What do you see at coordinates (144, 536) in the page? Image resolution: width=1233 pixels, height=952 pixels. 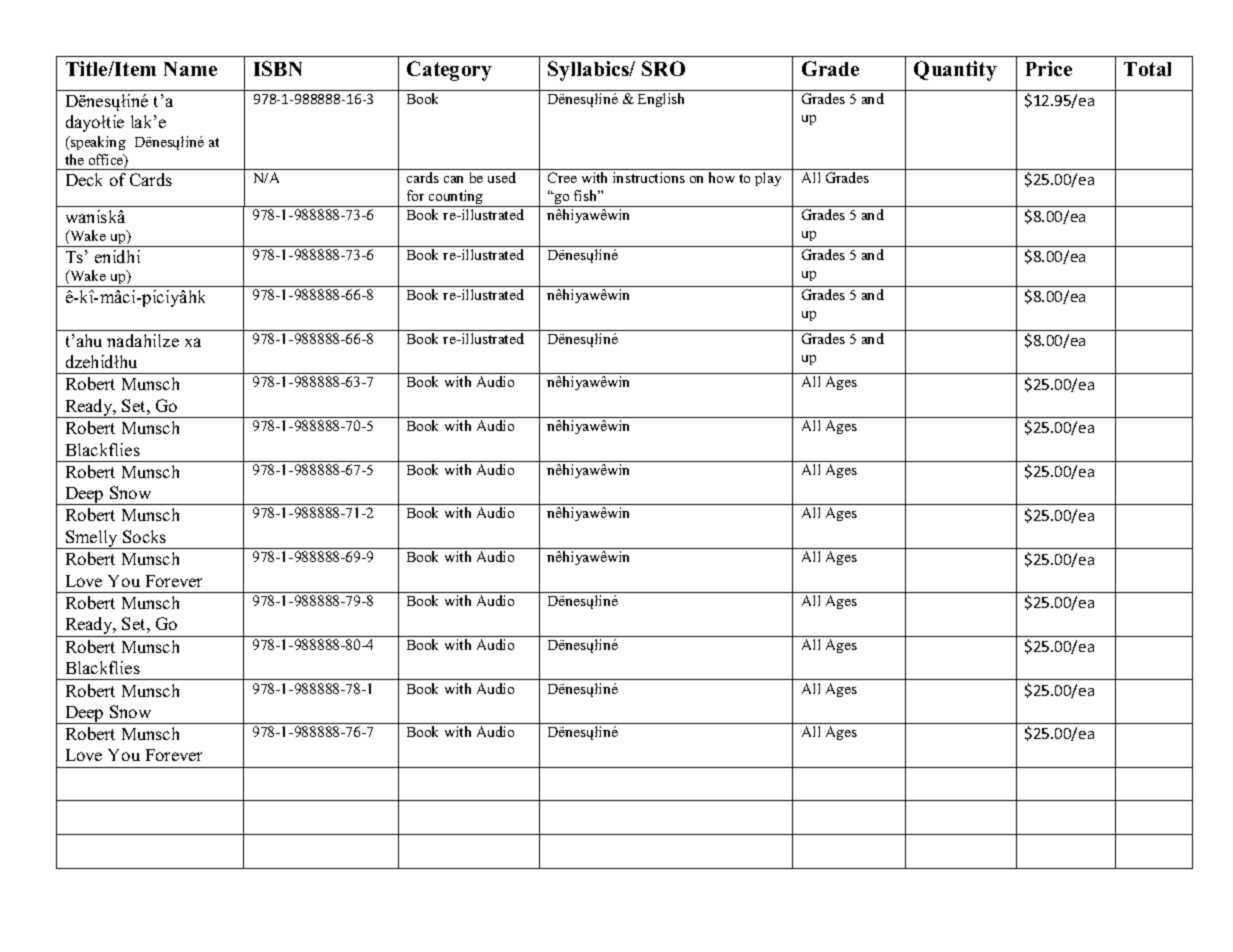 I see `Socks` at bounding box center [144, 536].
